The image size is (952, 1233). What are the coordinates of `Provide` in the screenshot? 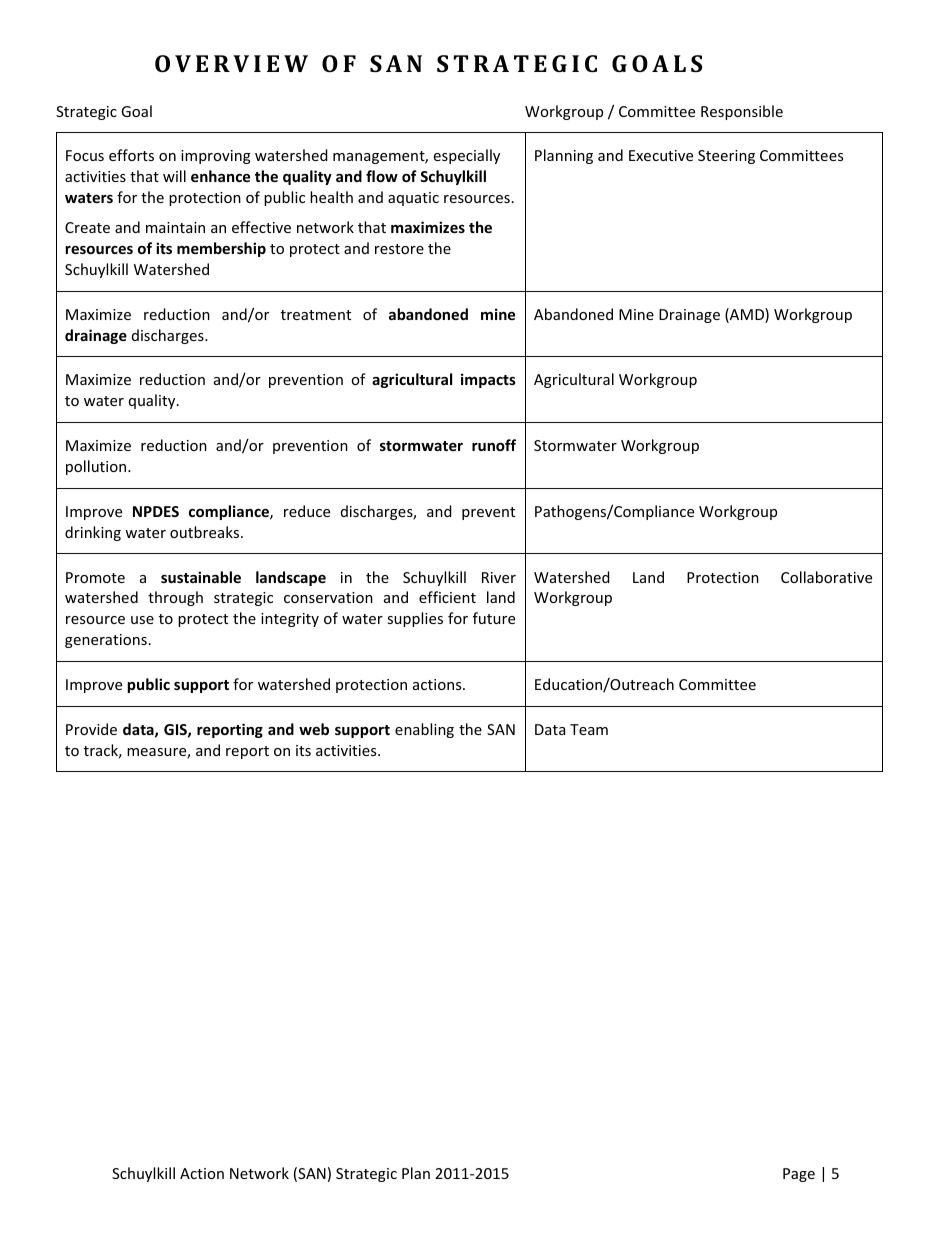 It's located at (91, 729).
